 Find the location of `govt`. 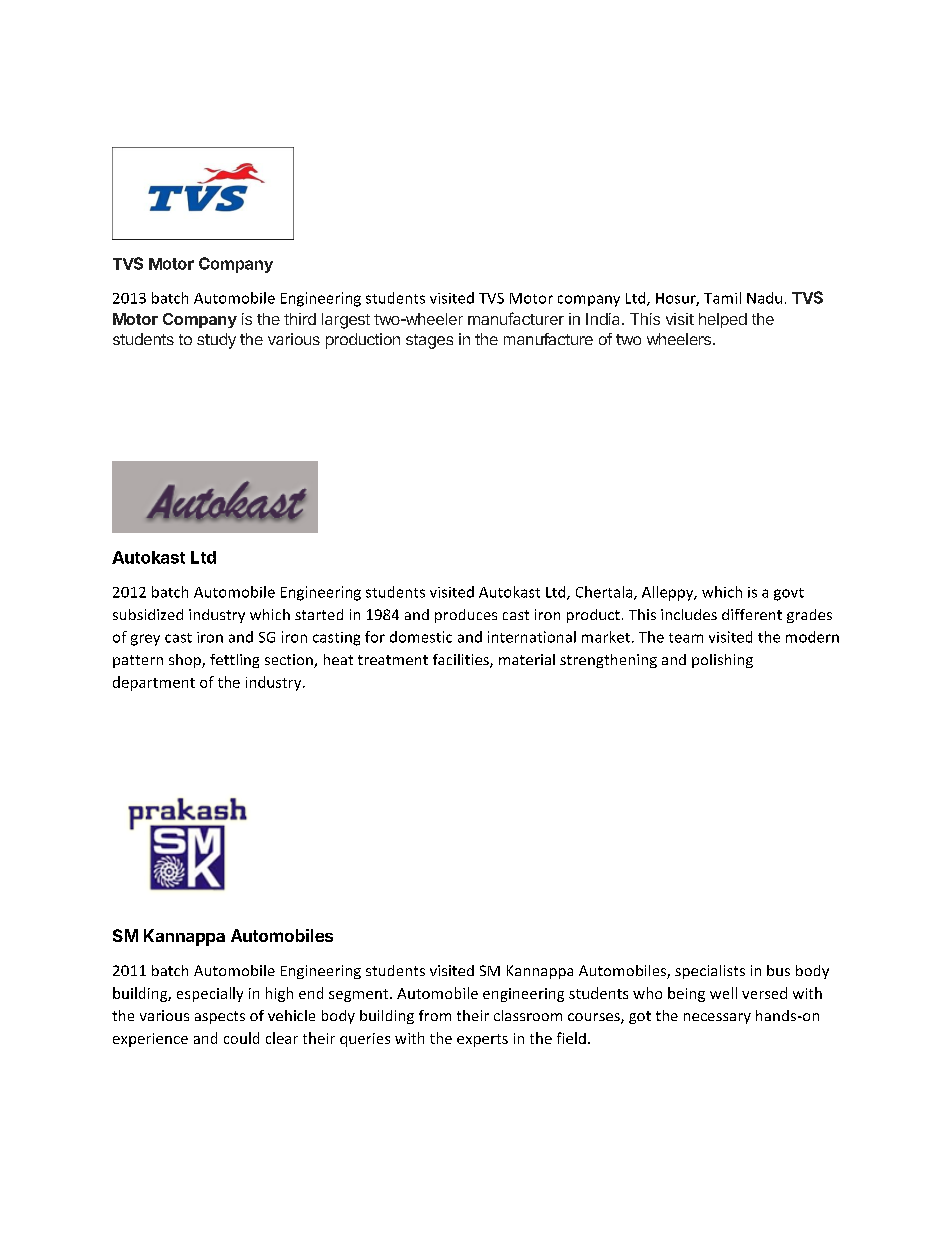

govt is located at coordinates (789, 594).
